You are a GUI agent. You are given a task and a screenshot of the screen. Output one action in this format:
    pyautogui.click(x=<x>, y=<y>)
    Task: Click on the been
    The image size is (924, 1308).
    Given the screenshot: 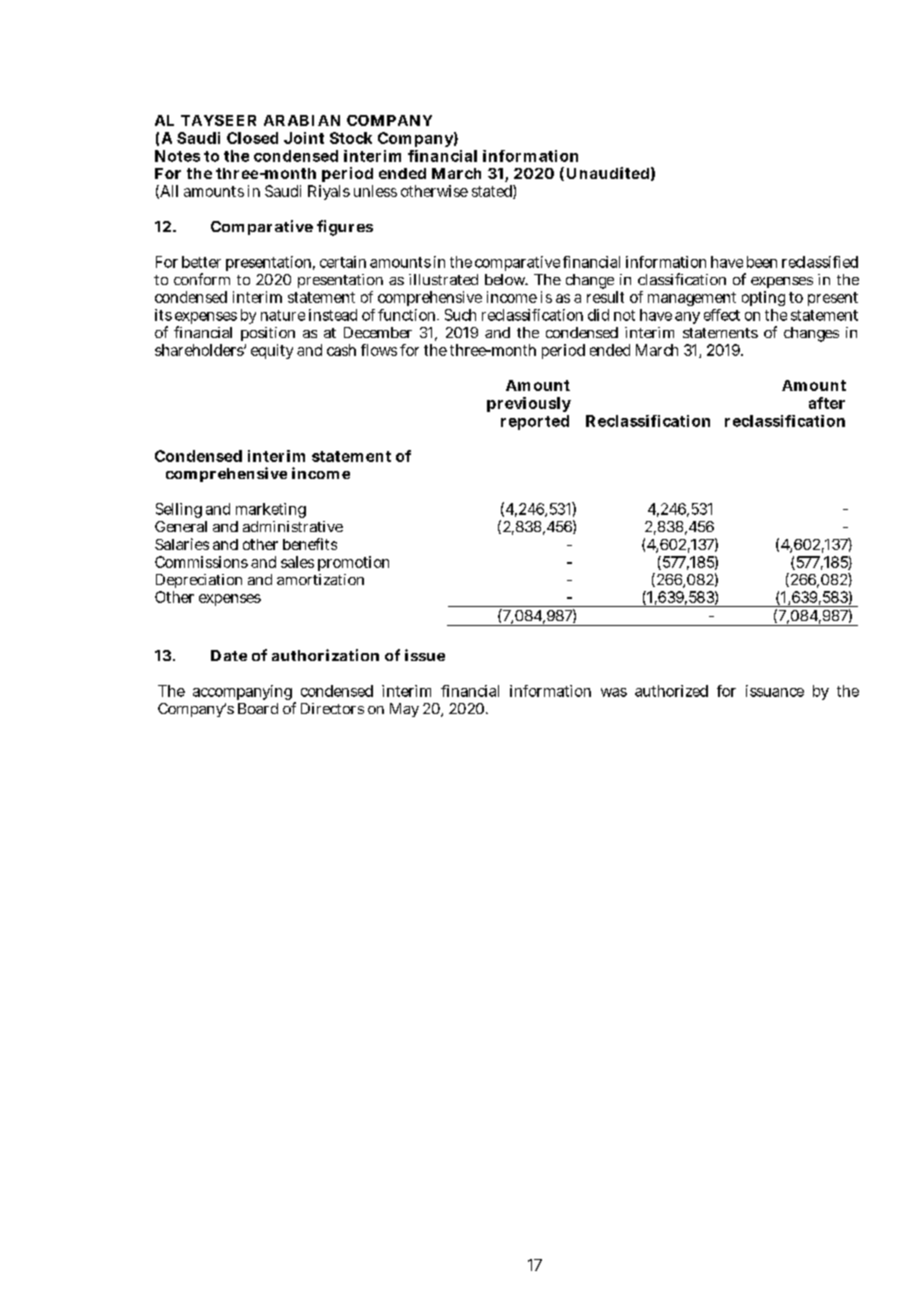 What is the action you would take?
    pyautogui.click(x=762, y=262)
